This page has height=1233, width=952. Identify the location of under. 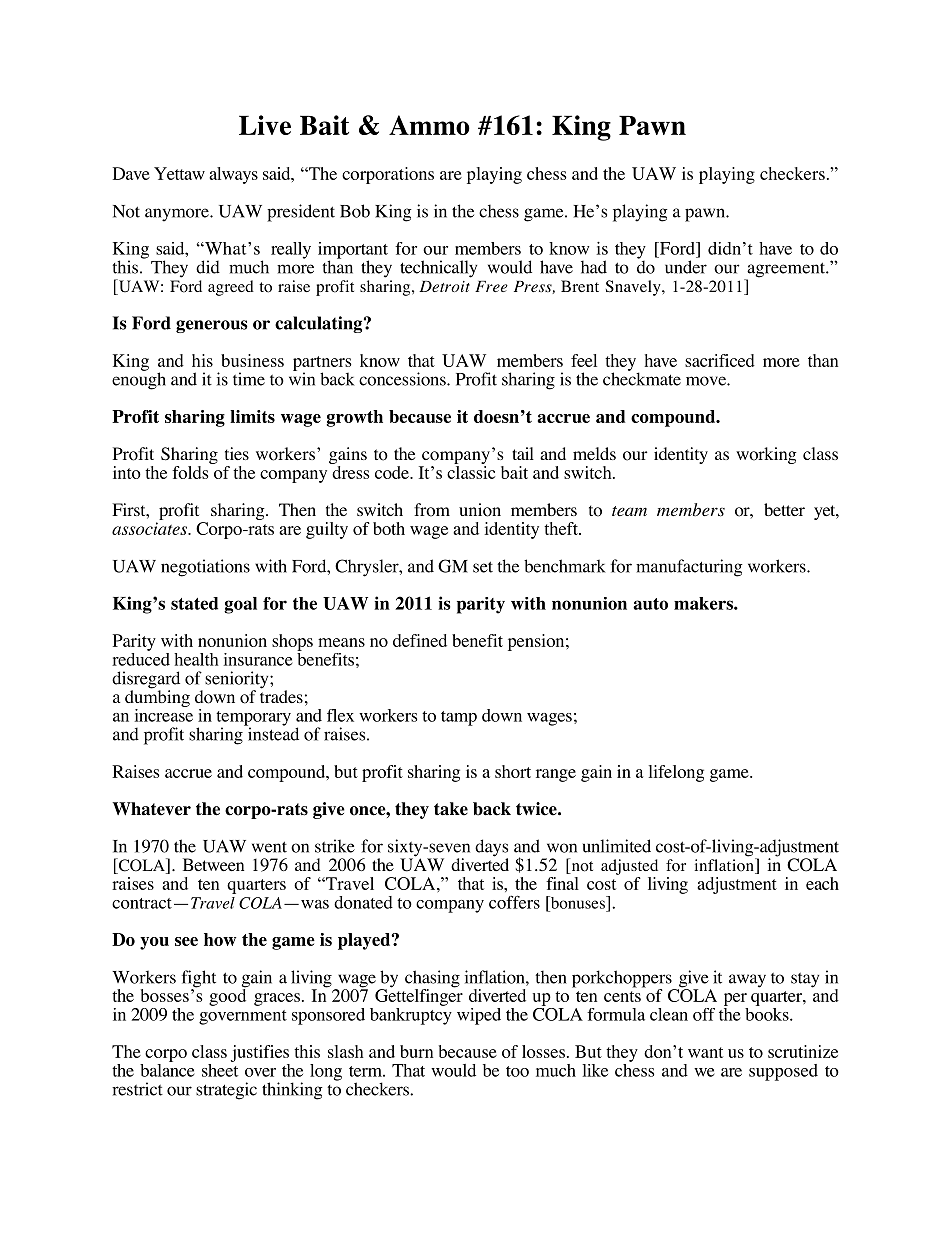
(686, 267).
